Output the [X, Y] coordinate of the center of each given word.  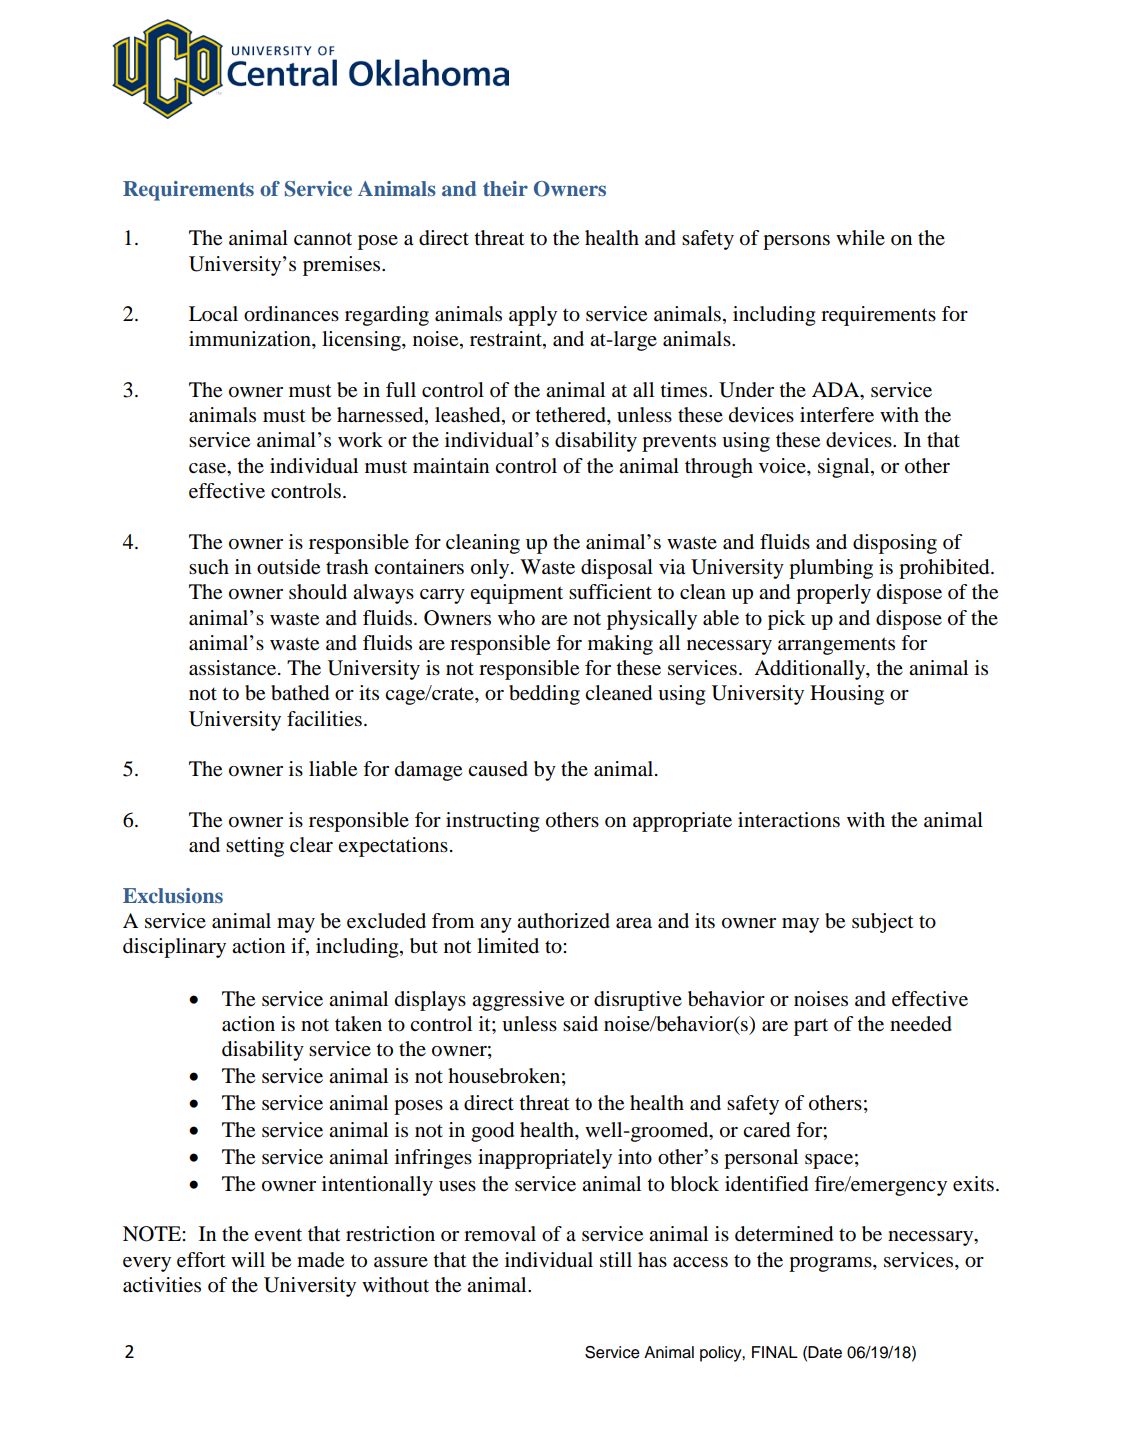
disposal [617, 569]
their [505, 188]
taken [358, 1024]
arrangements [836, 646]
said [580, 1023]
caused [498, 769]
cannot [323, 239]
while [860, 237]
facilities [324, 719]
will [248, 1259]
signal [845, 468]
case [208, 468]
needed [921, 1024]
